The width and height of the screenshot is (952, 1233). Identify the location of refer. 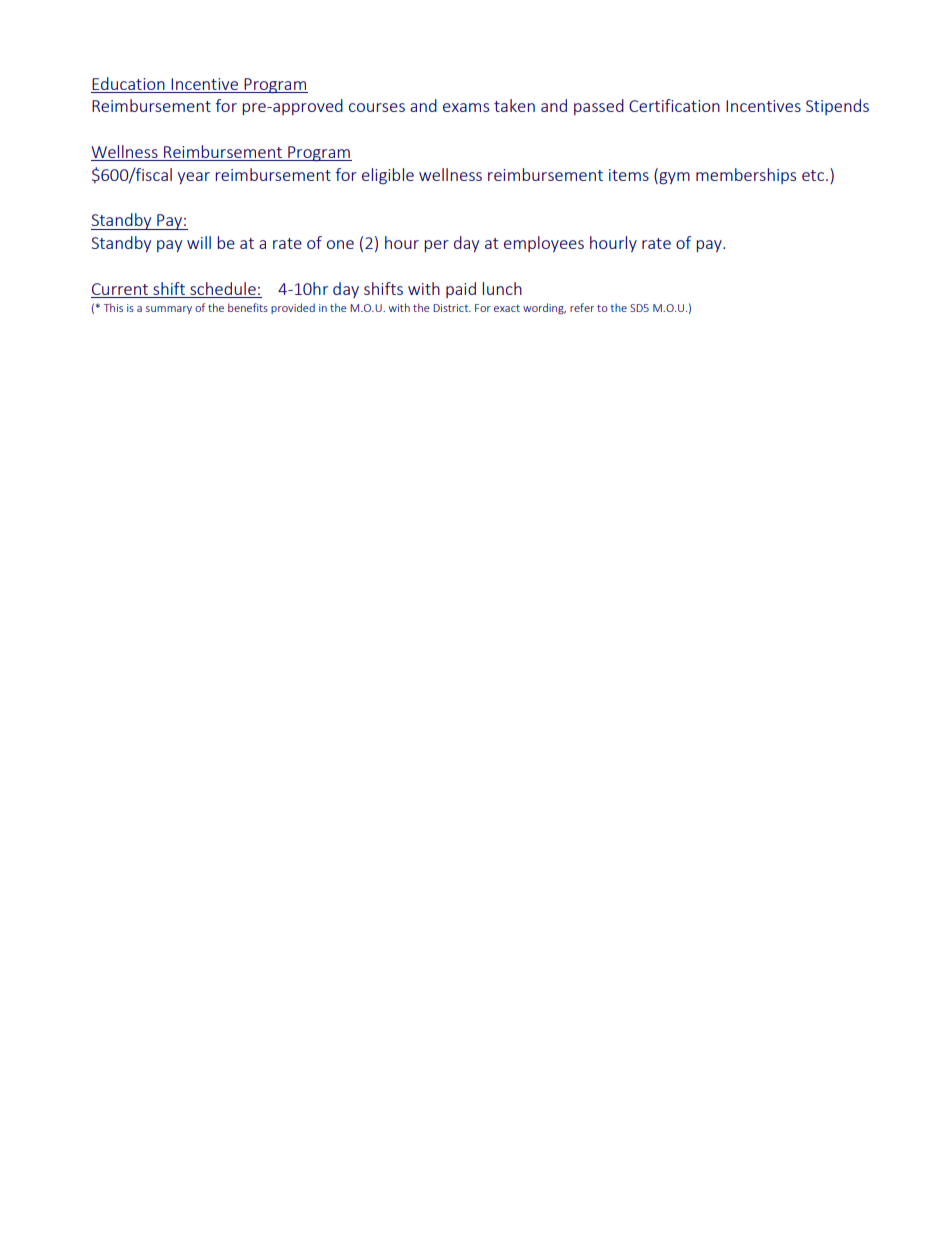
(582, 307).
